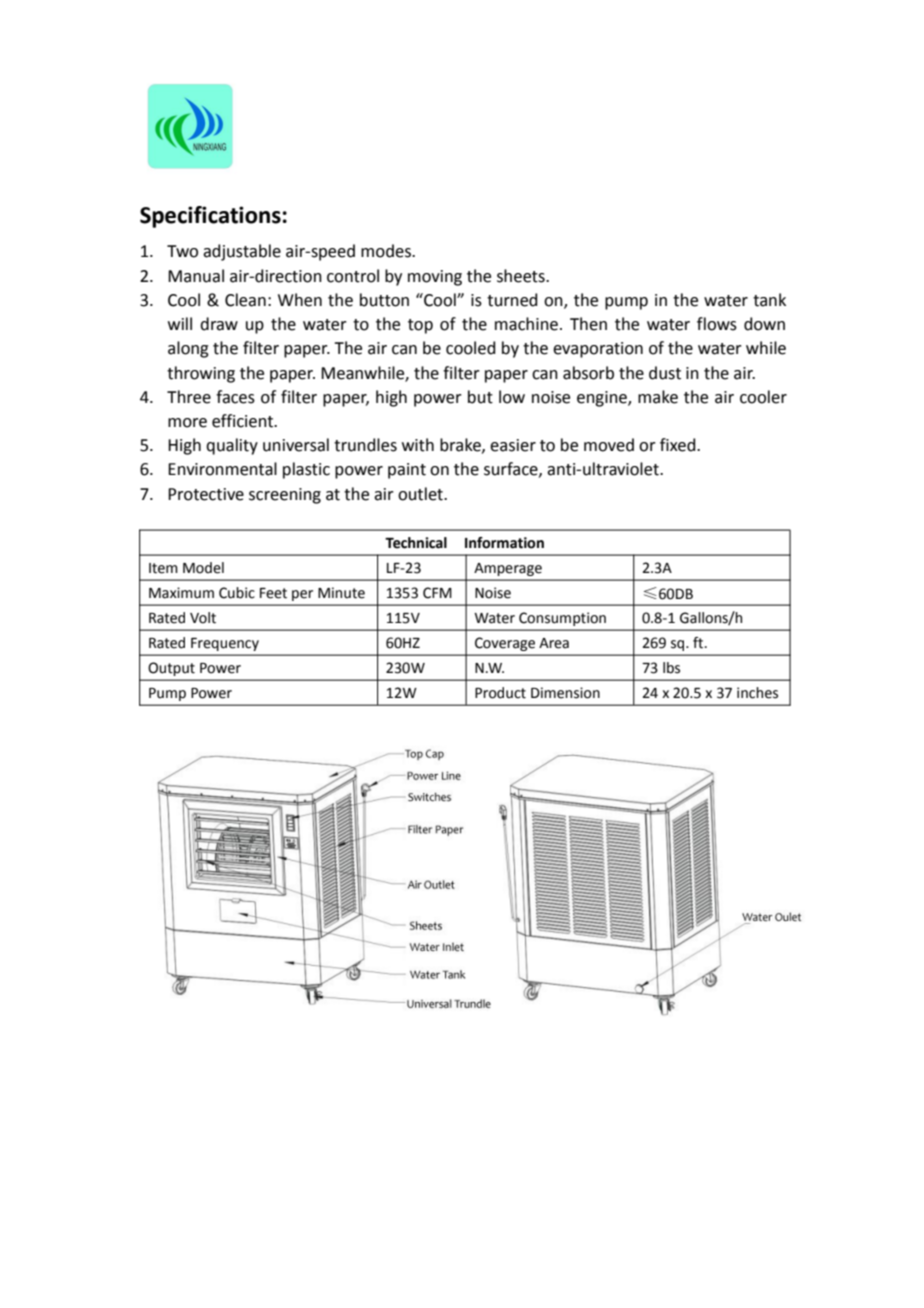 Image resolution: width=924 pixels, height=1308 pixels. I want to click on tank, so click(769, 300).
